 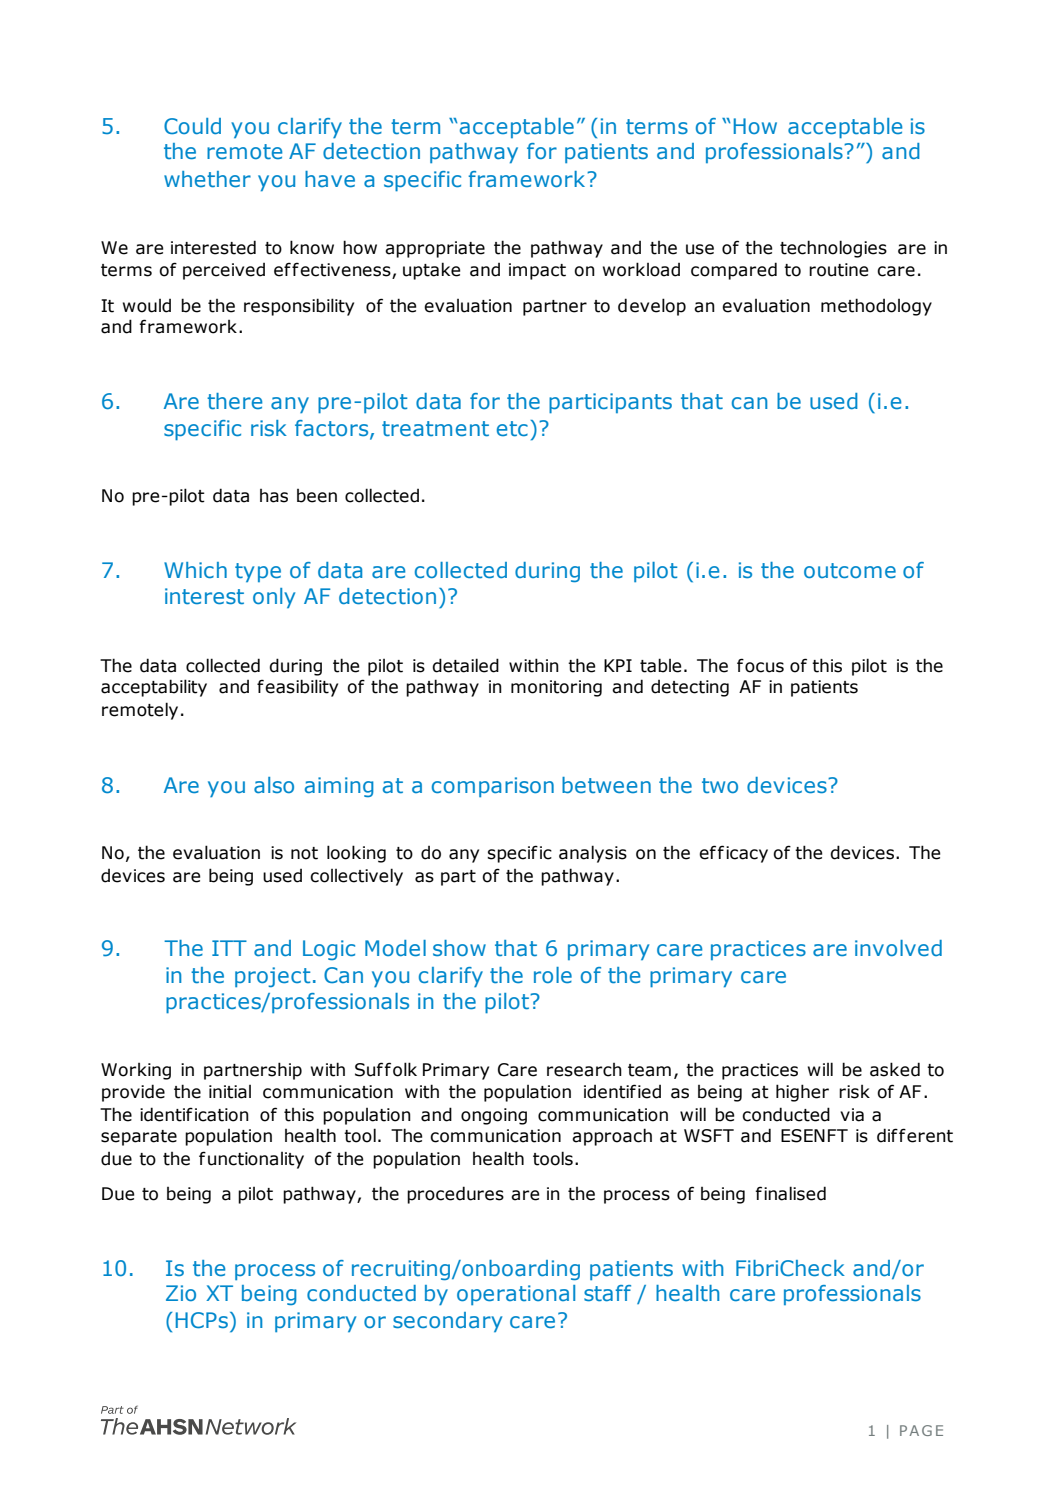 I want to click on project, so click(x=272, y=977).
